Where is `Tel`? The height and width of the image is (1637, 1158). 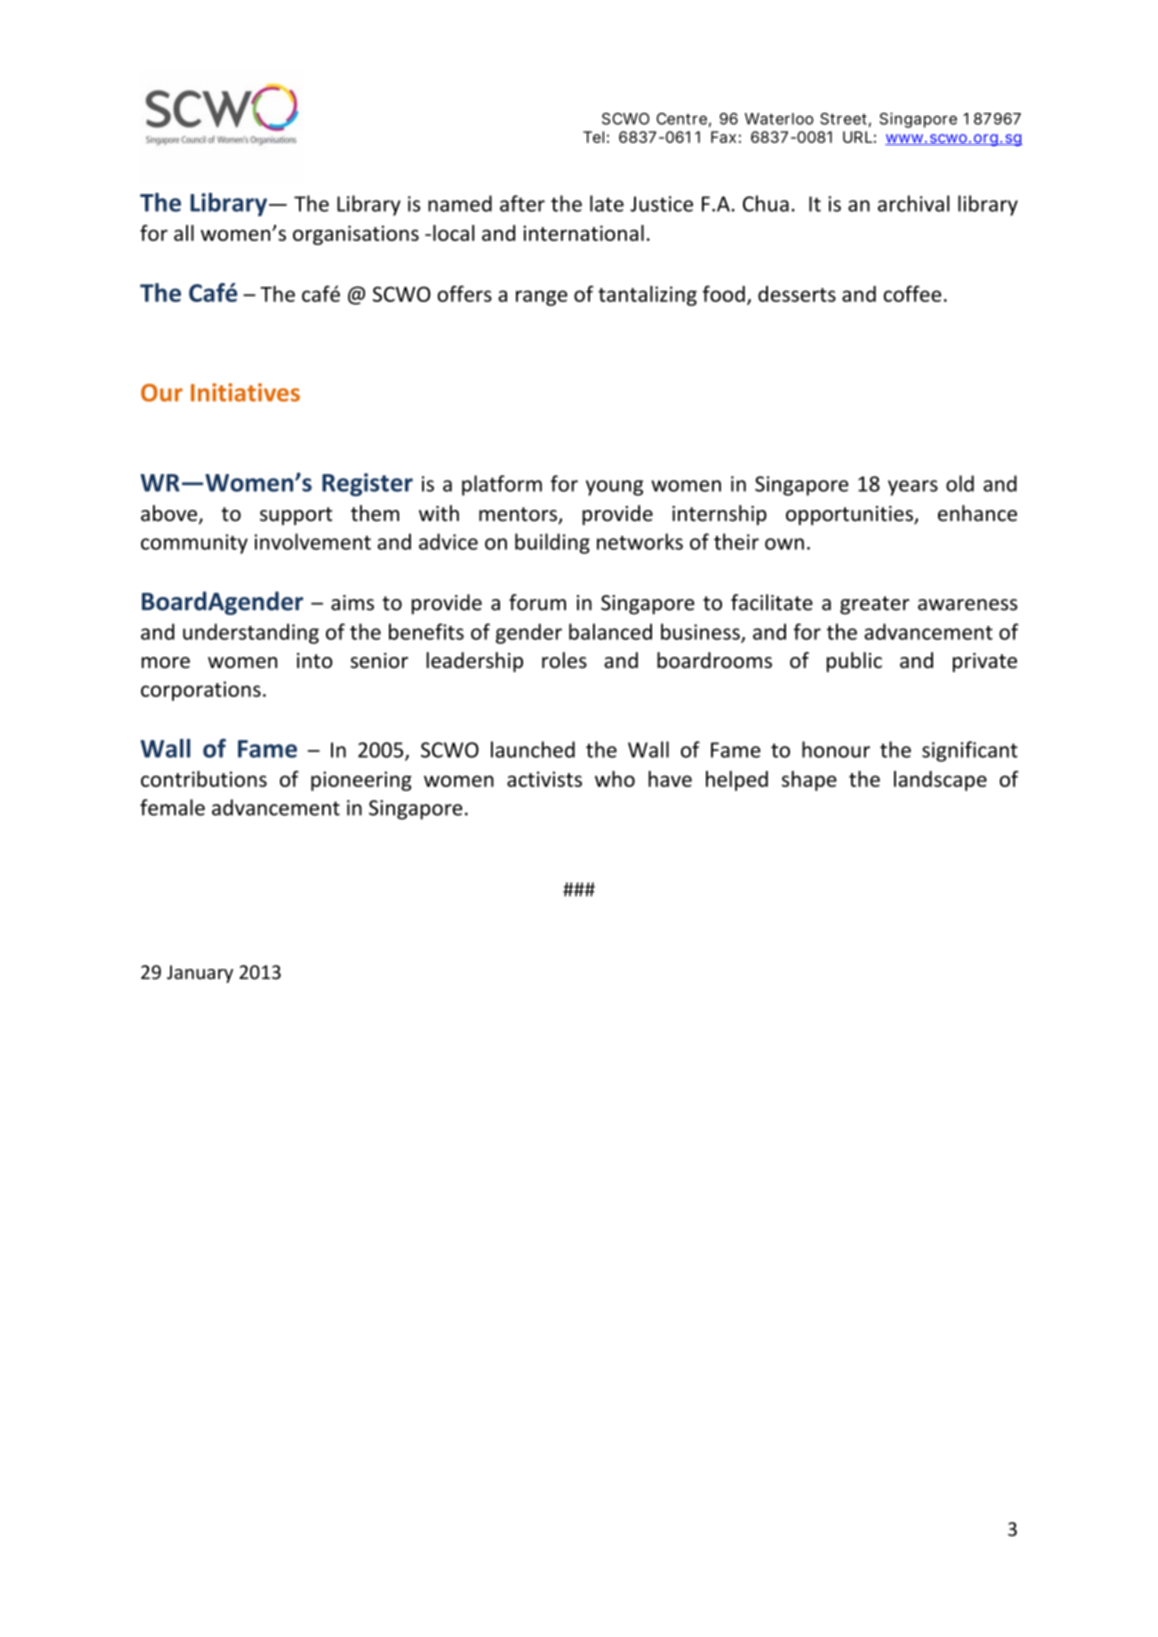
Tel is located at coordinates (593, 137).
